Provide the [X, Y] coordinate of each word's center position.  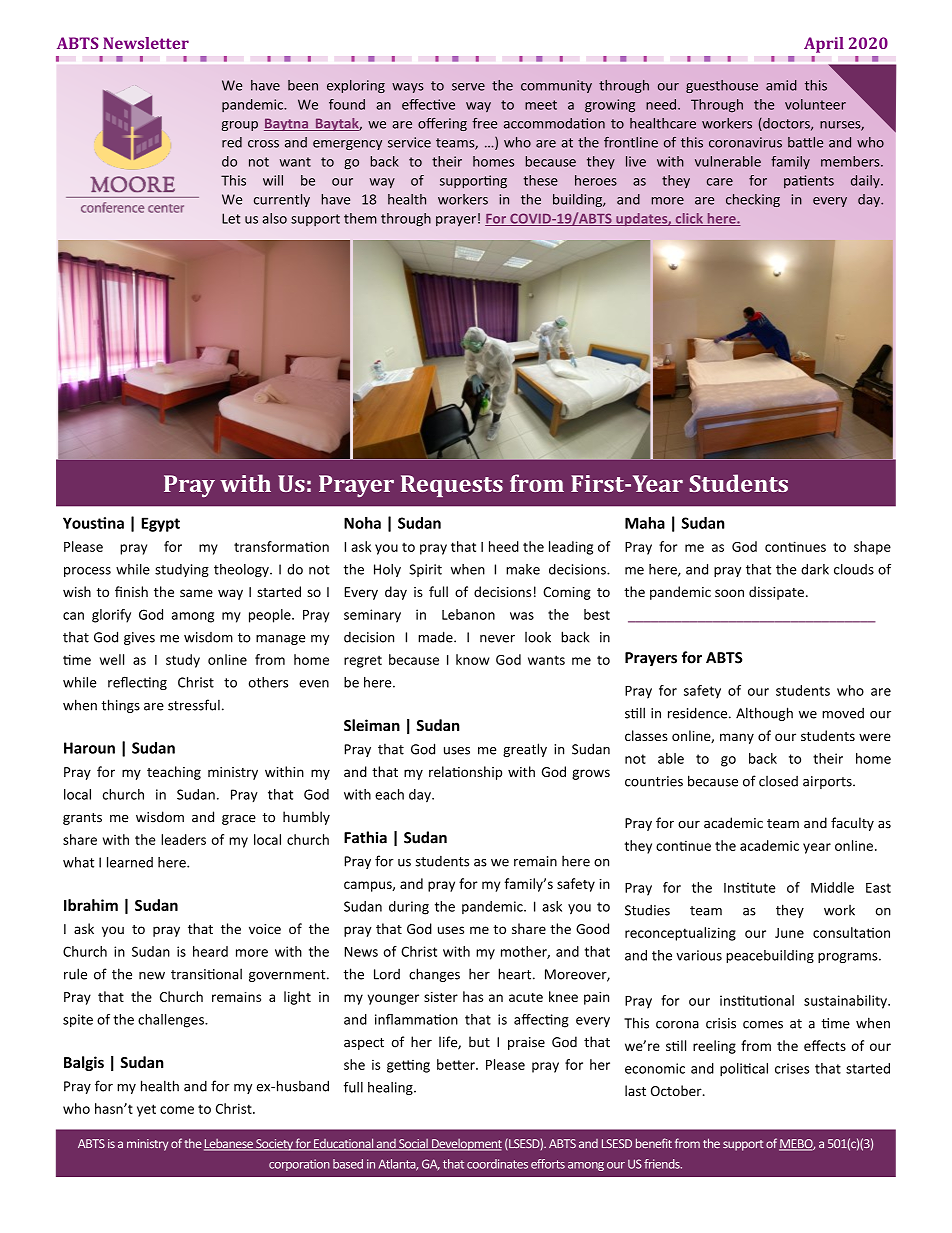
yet [146, 1110]
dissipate [776, 593]
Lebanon [468, 614]
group [240, 126]
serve [468, 87]
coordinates [497, 1164]
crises [792, 1068]
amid [781, 85]
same [196, 593]
